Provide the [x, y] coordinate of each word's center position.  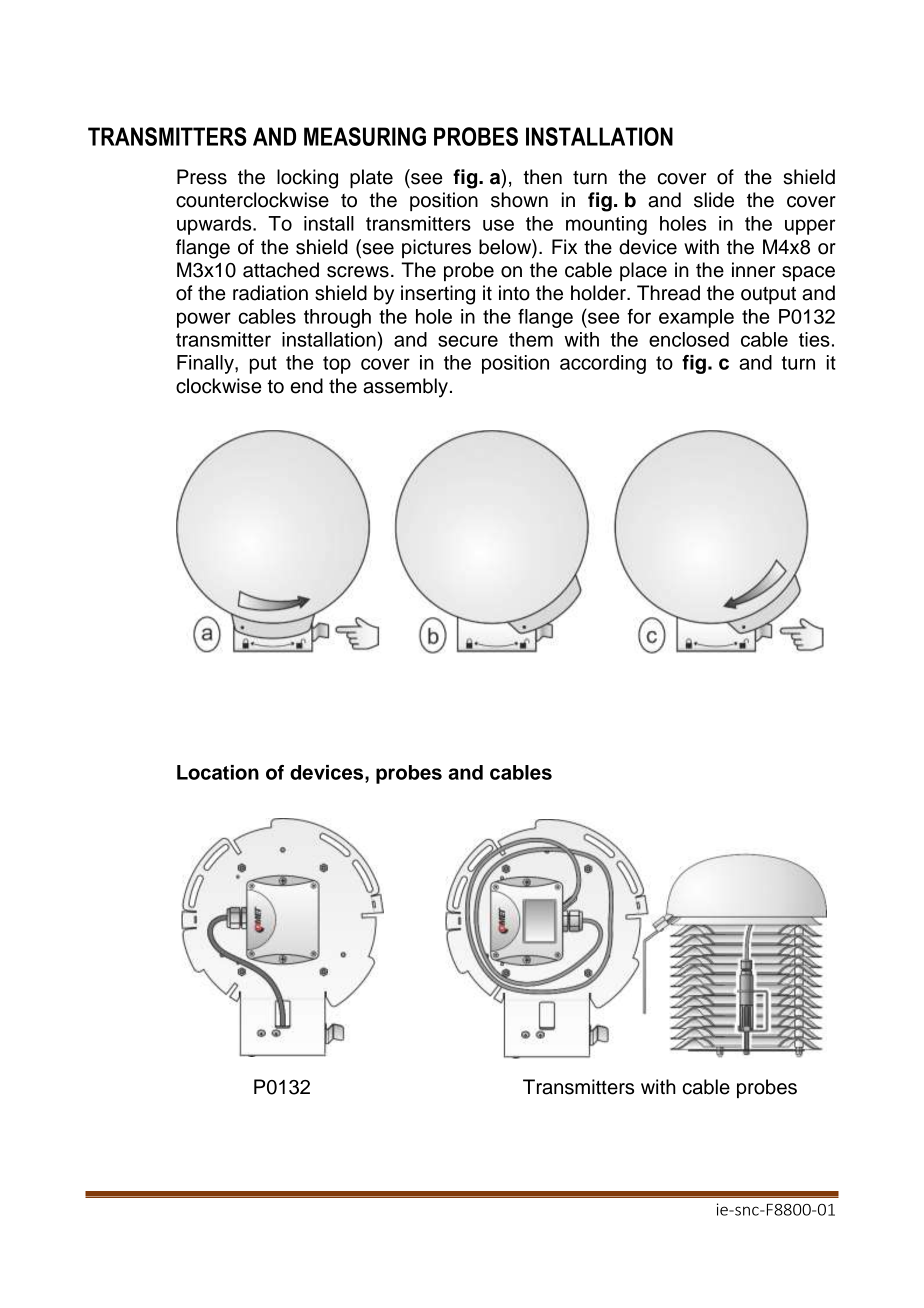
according [603, 364]
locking [307, 179]
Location [218, 772]
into [514, 293]
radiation [270, 293]
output [768, 295]
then [542, 177]
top [337, 365]
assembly [405, 388]
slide [714, 200]
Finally [206, 364]
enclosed [689, 339]
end [306, 386]
